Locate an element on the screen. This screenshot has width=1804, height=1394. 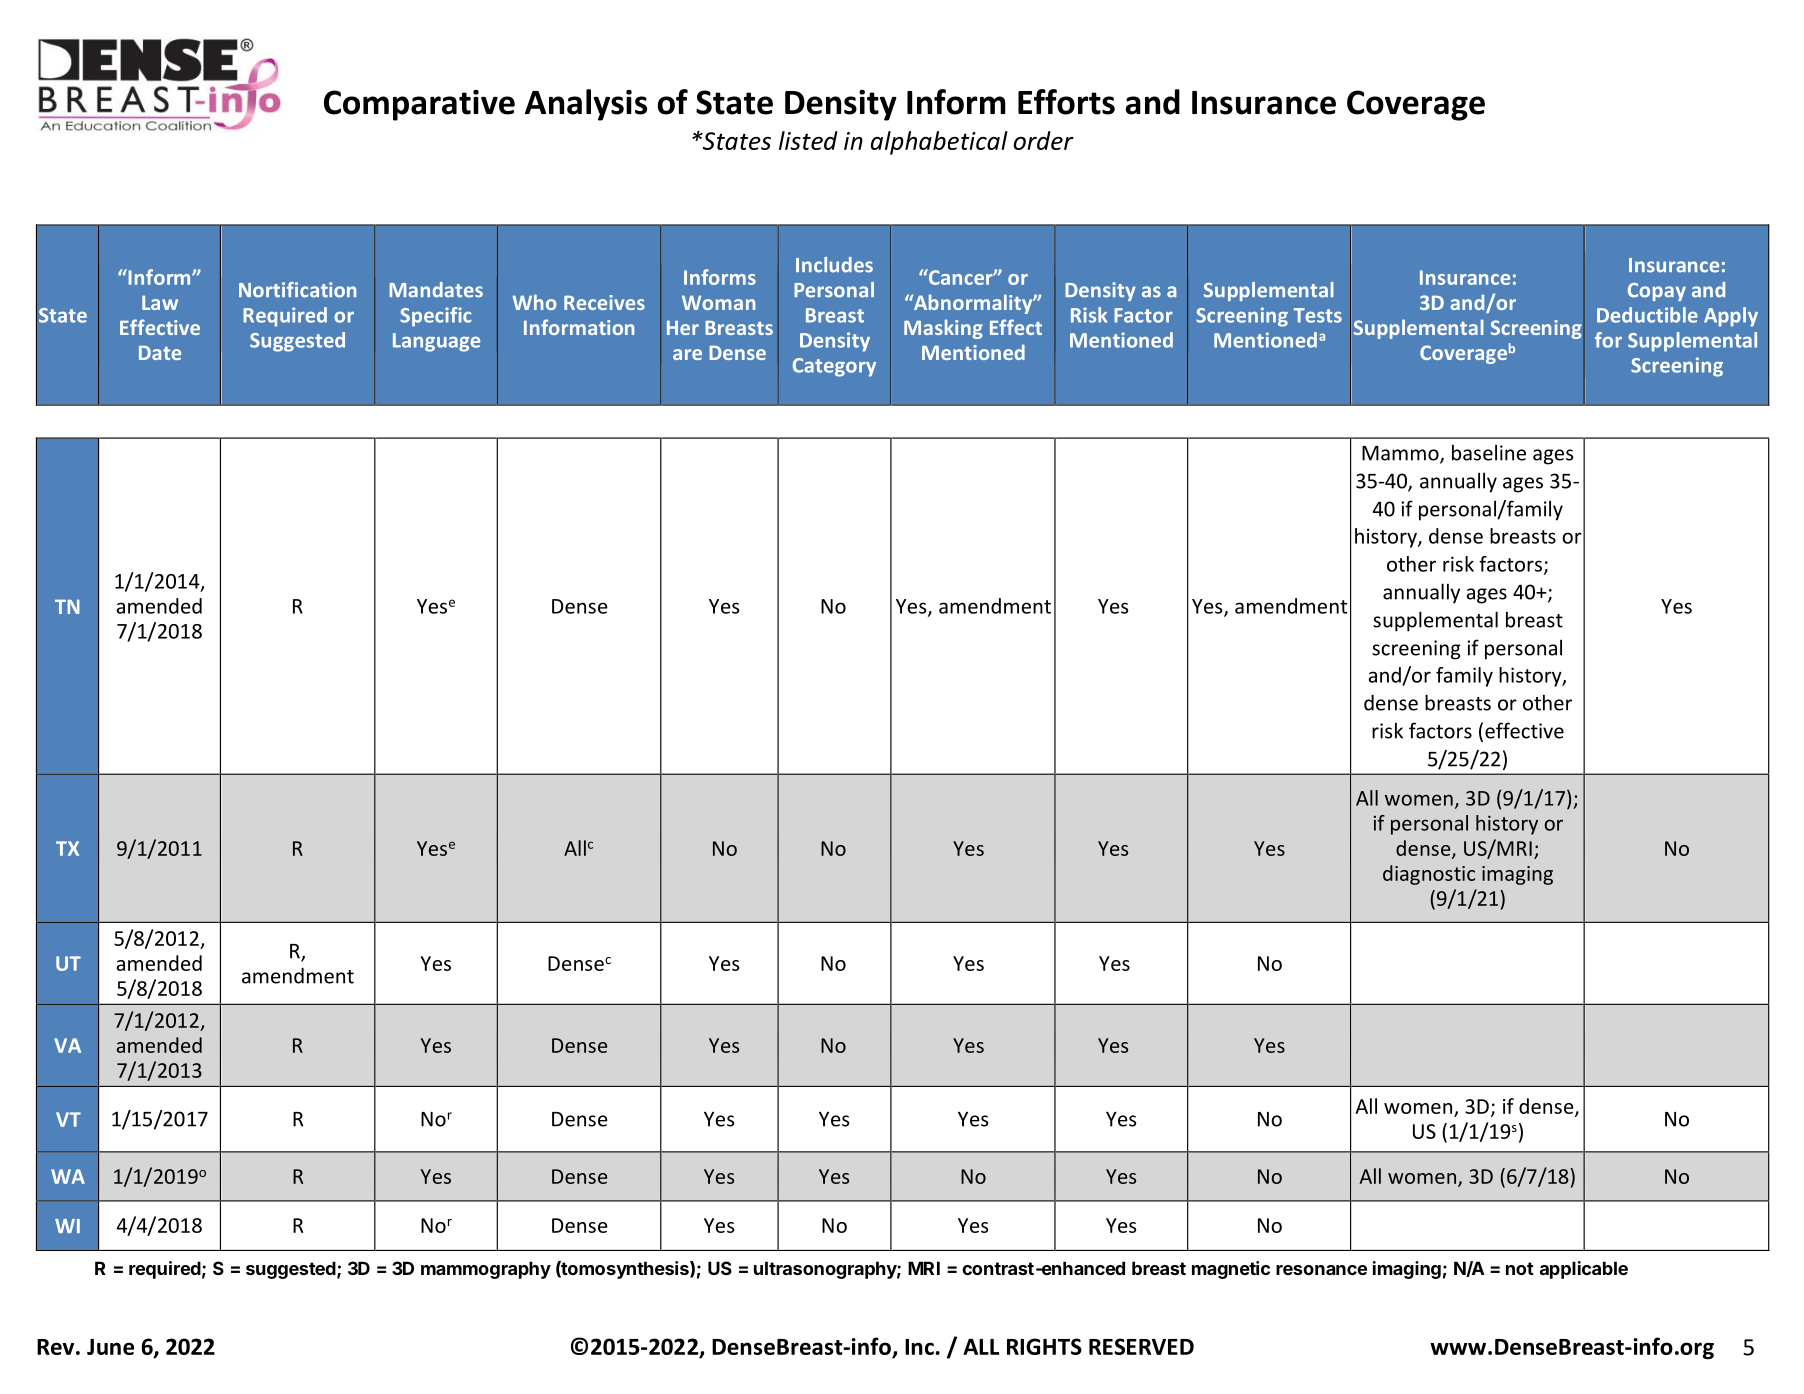
alphabetical is located at coordinates (939, 143).
